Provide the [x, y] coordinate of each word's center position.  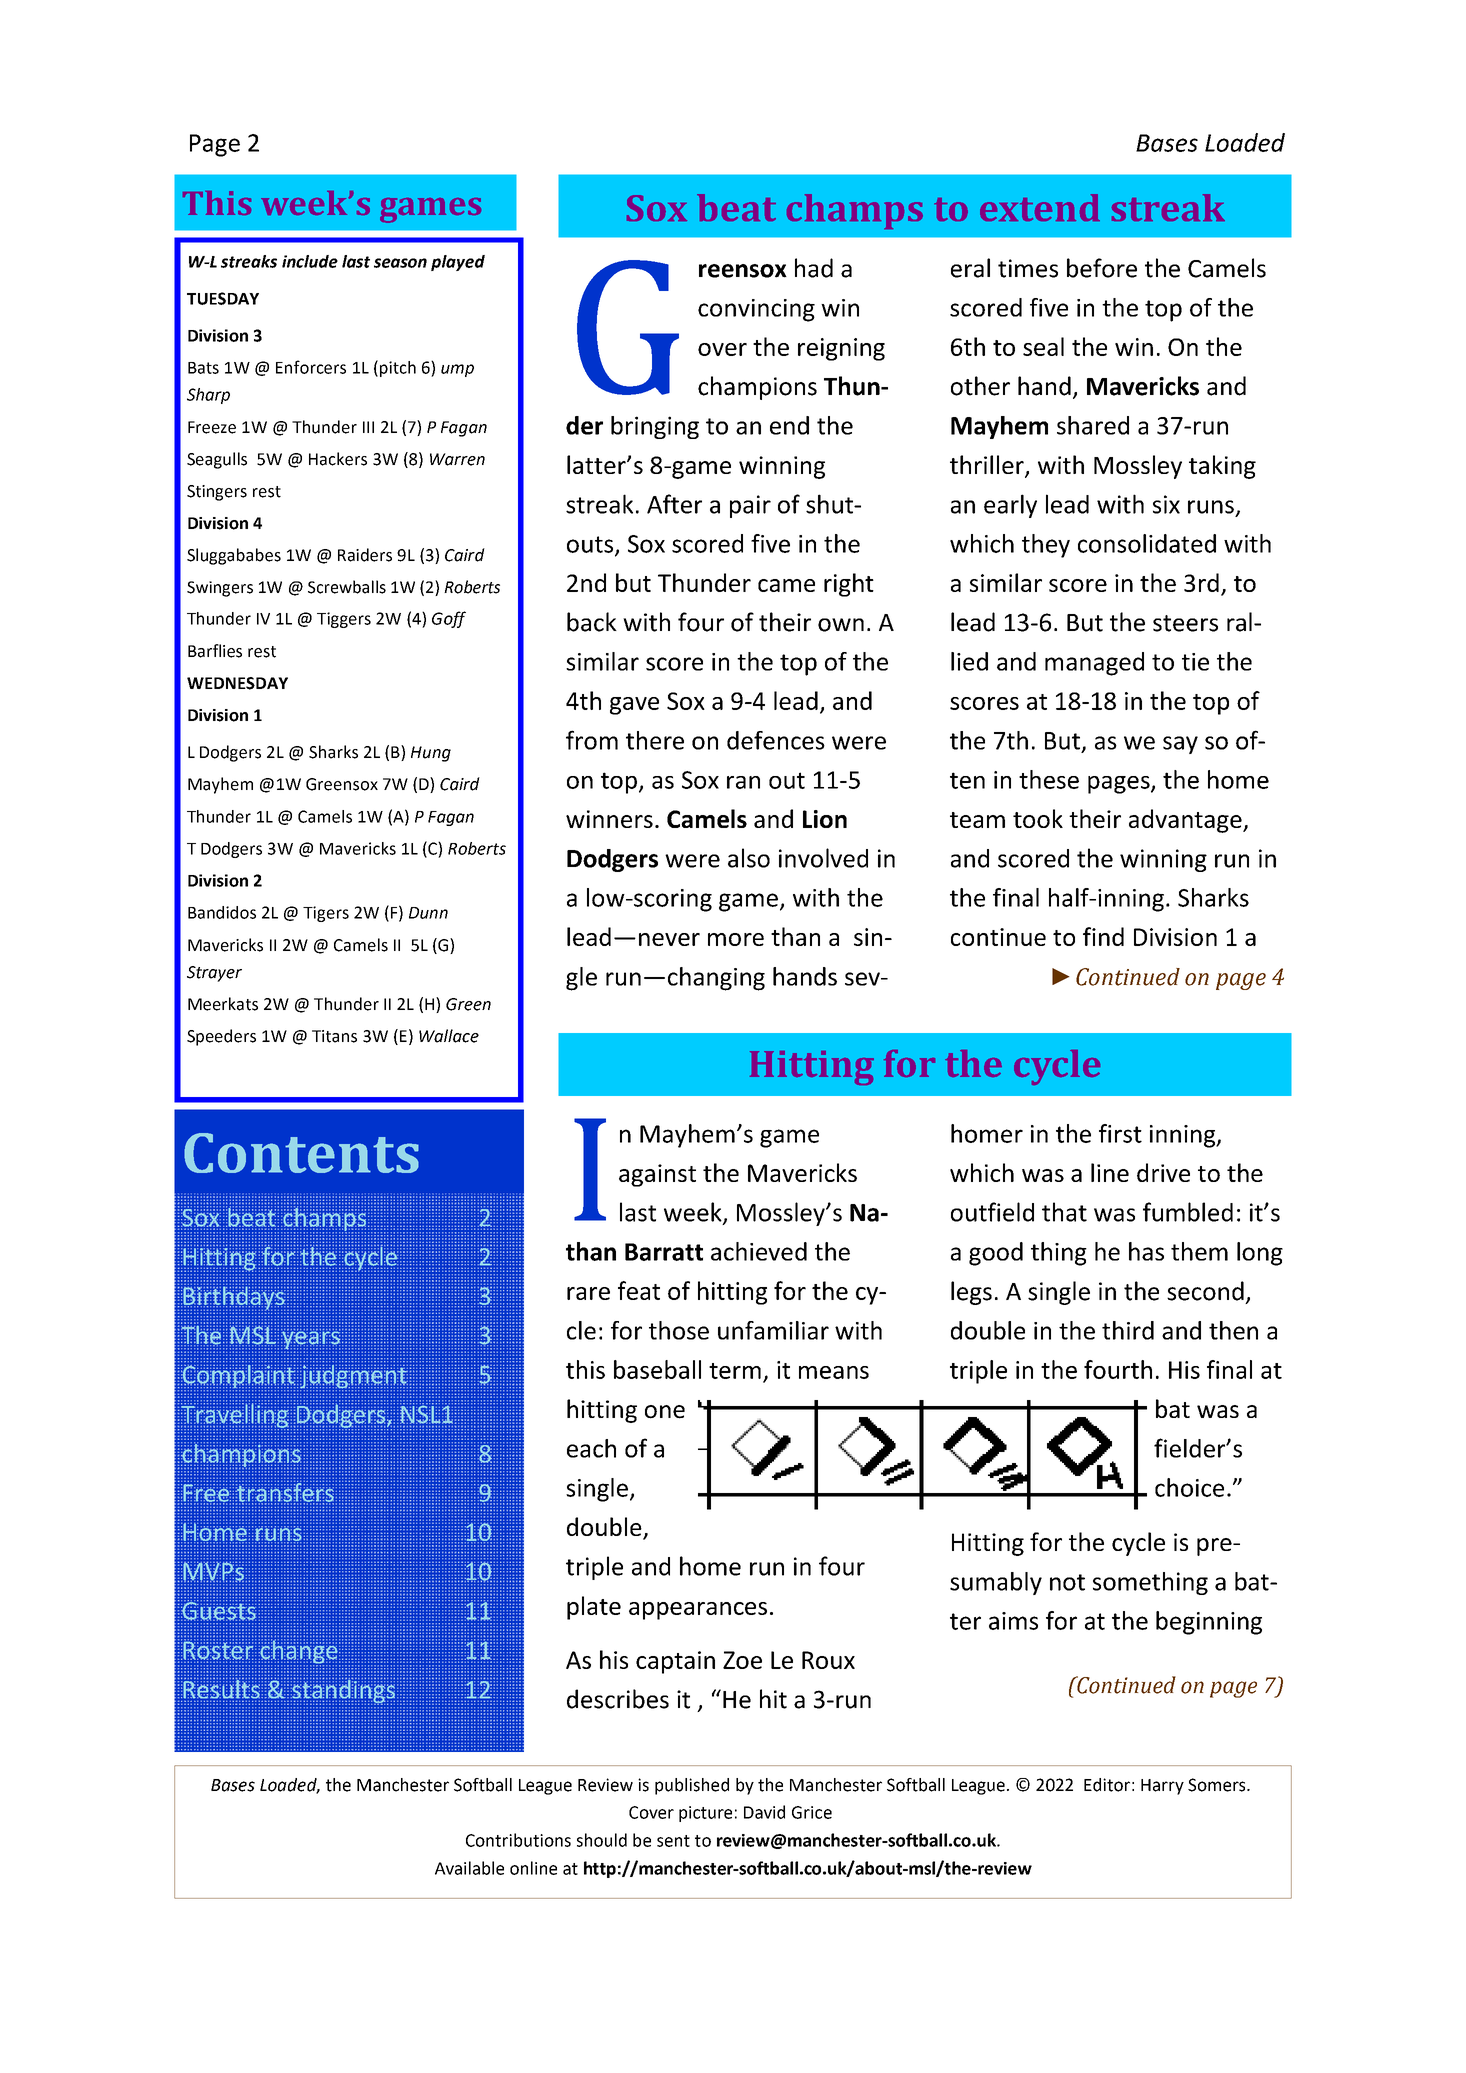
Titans [334, 1036]
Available [469, 1868]
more [736, 939]
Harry [1162, 1787]
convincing [756, 310]
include [310, 261]
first [1120, 1133]
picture [705, 1814]
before [1102, 268]
